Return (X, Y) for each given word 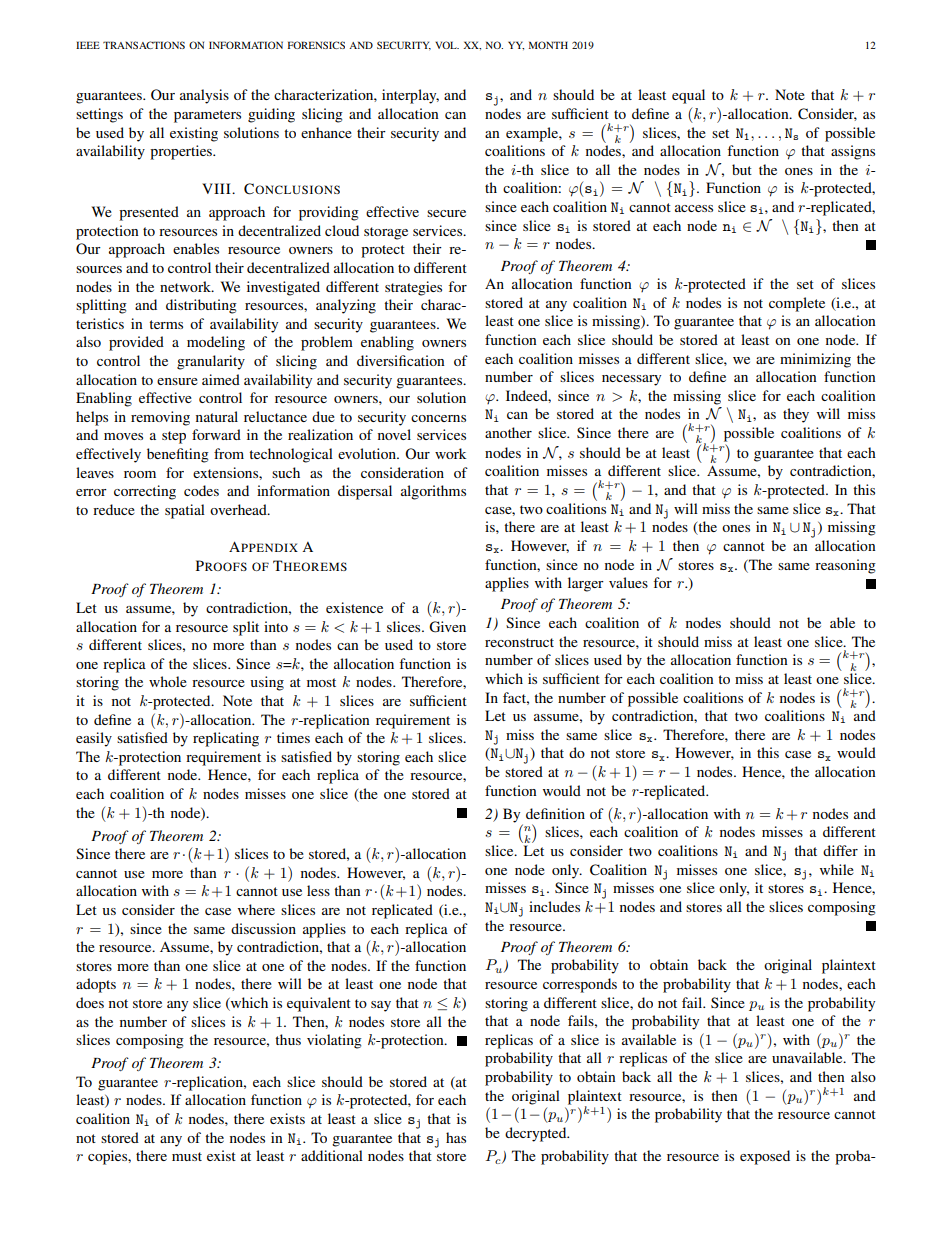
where (256, 909)
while (837, 869)
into (276, 626)
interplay (410, 96)
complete (797, 304)
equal (688, 96)
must (187, 1156)
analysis (204, 96)
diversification (401, 360)
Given (447, 627)
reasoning (845, 566)
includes (554, 906)
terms (166, 324)
